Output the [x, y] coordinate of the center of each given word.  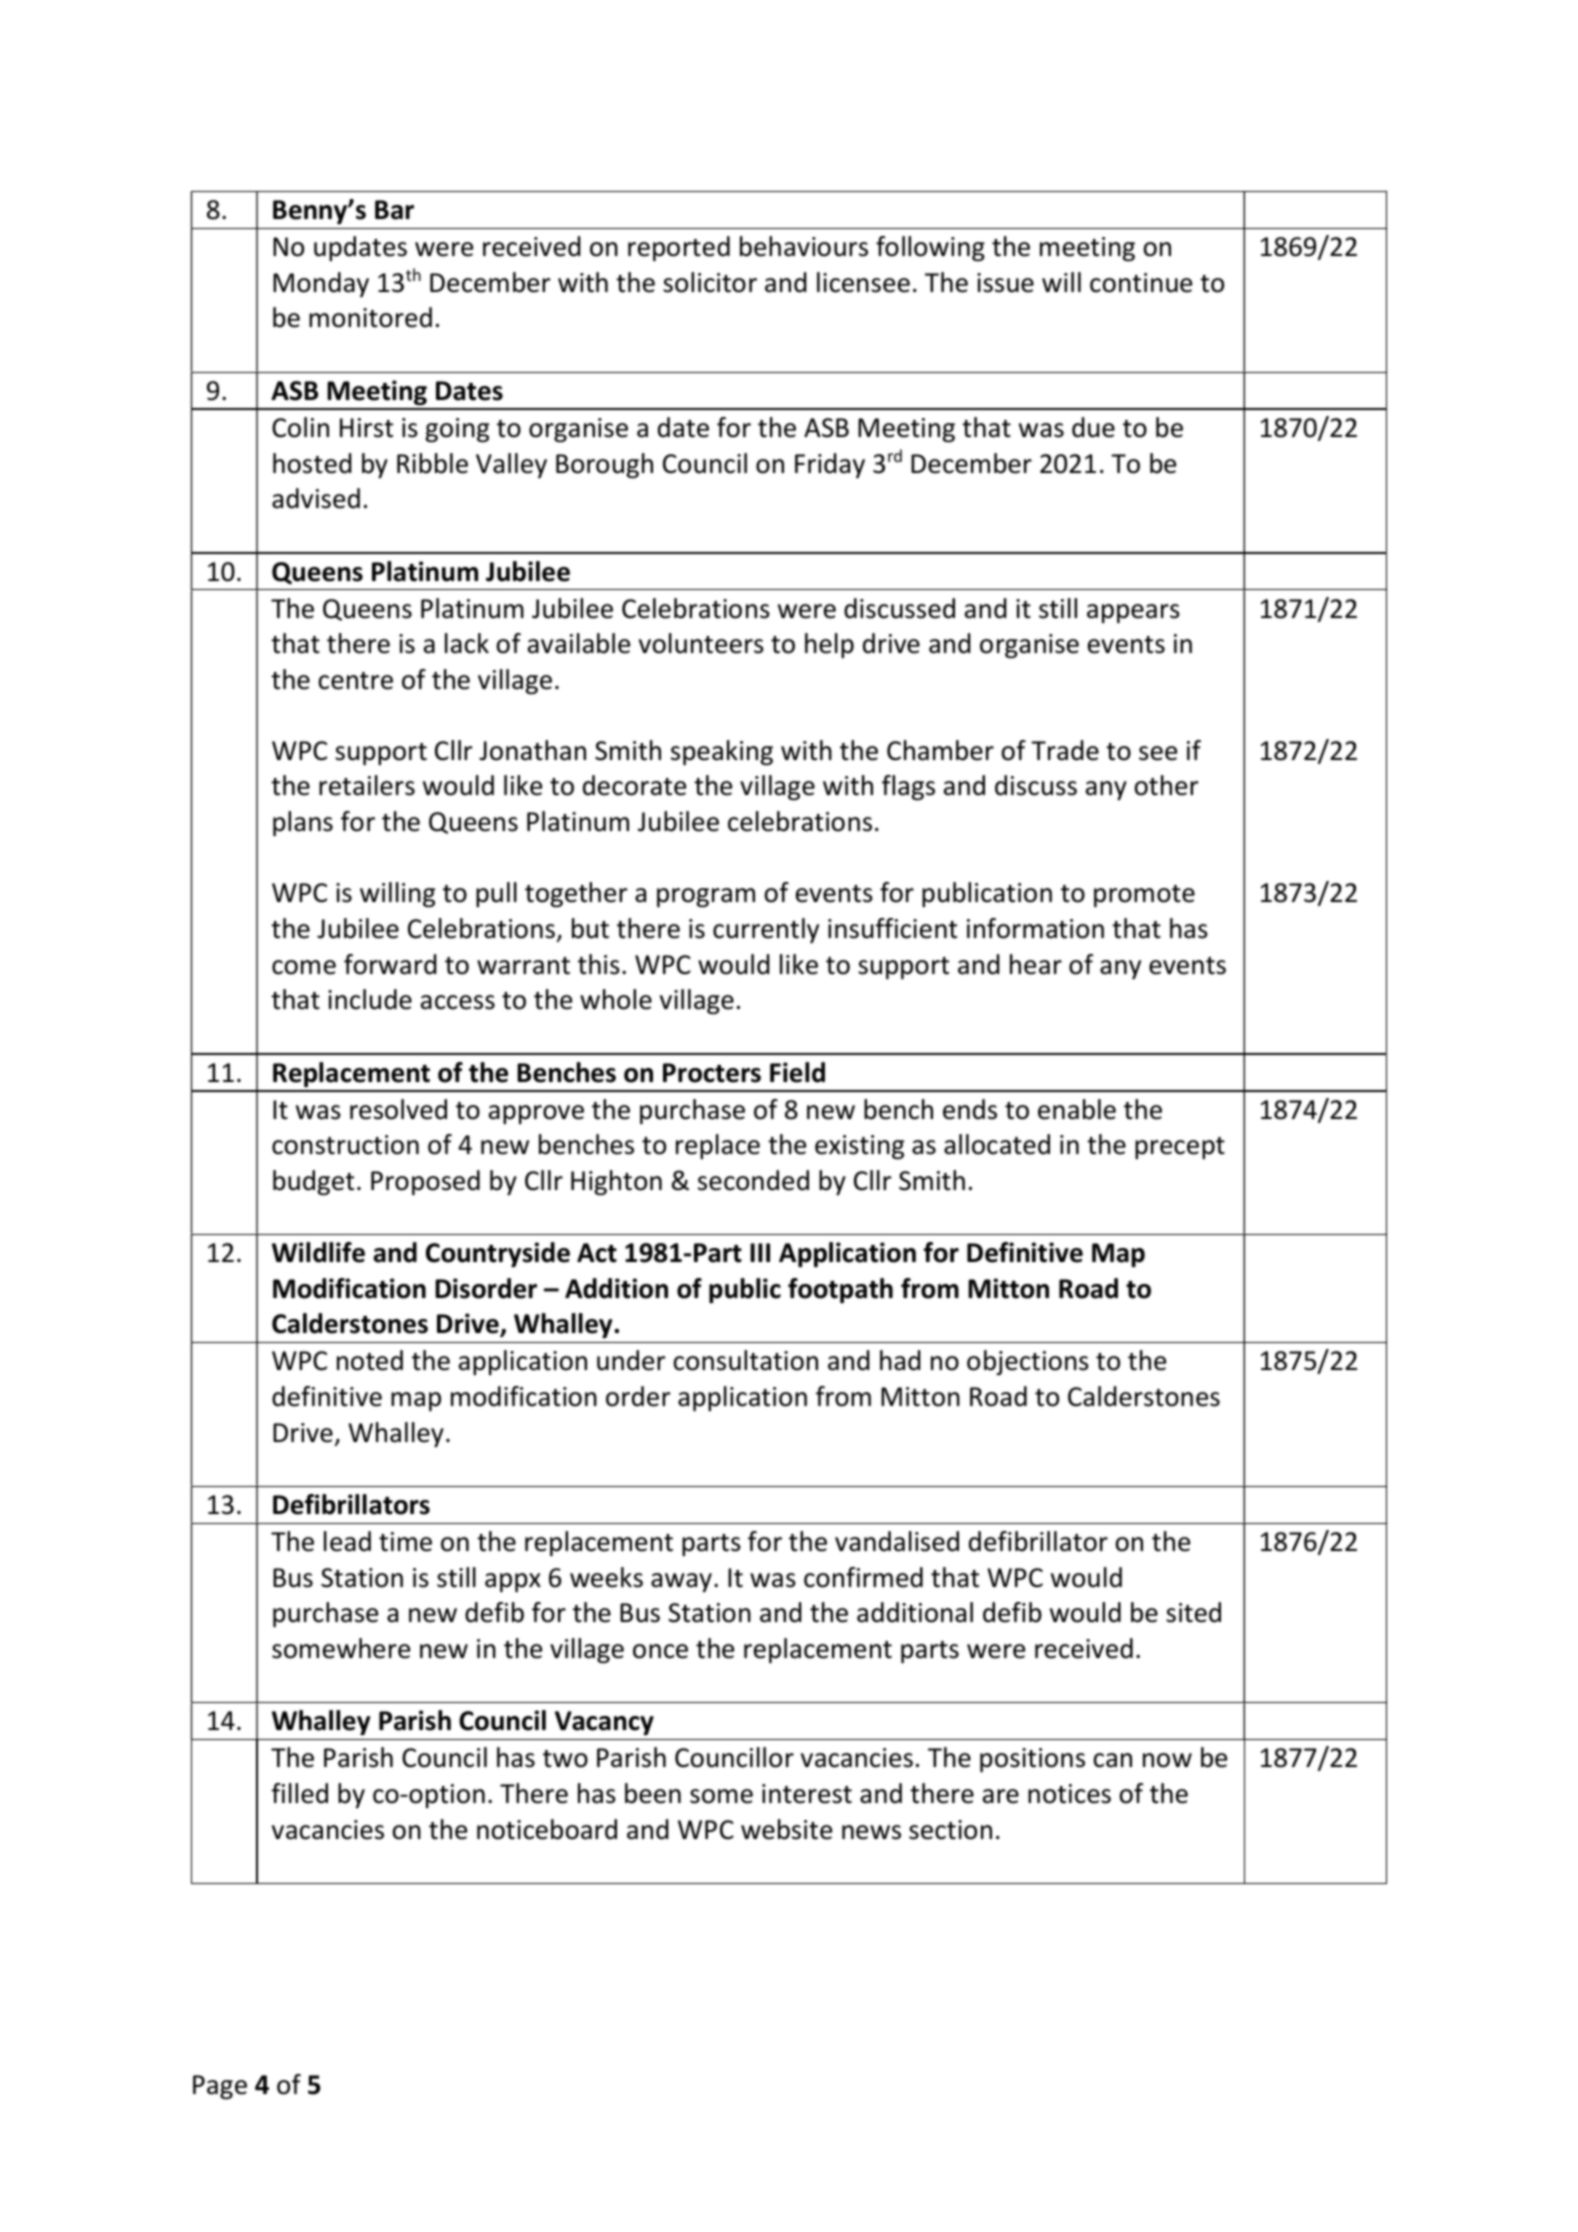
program [706, 898]
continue [1141, 283]
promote [1144, 896]
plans [303, 823]
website [786, 1829]
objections [1028, 1363]
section [950, 1830]
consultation [746, 1360]
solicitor [710, 282]
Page [220, 2087]
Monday [321, 284]
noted [370, 1360]
